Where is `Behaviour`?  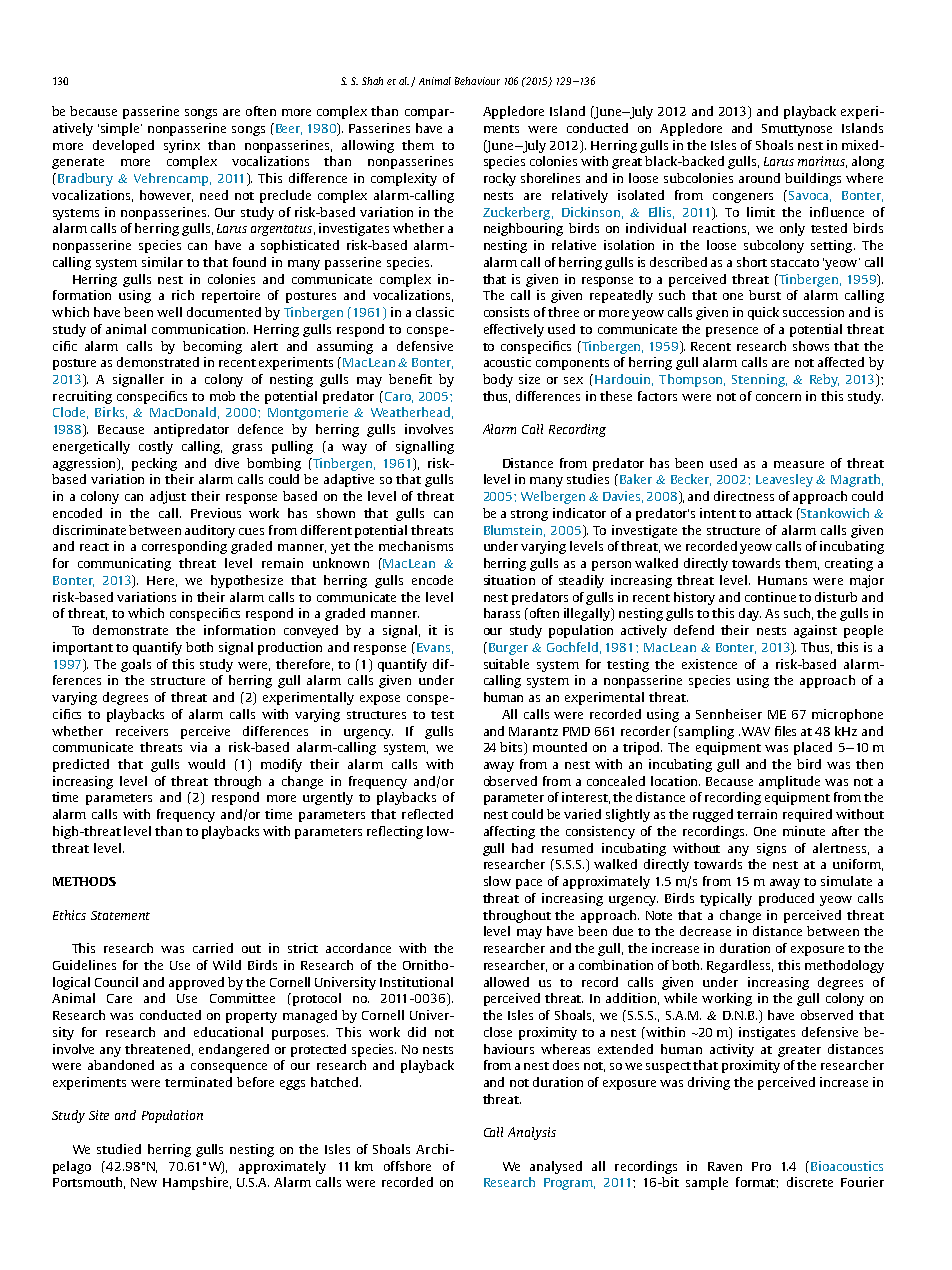 Behaviour is located at coordinates (477, 81).
